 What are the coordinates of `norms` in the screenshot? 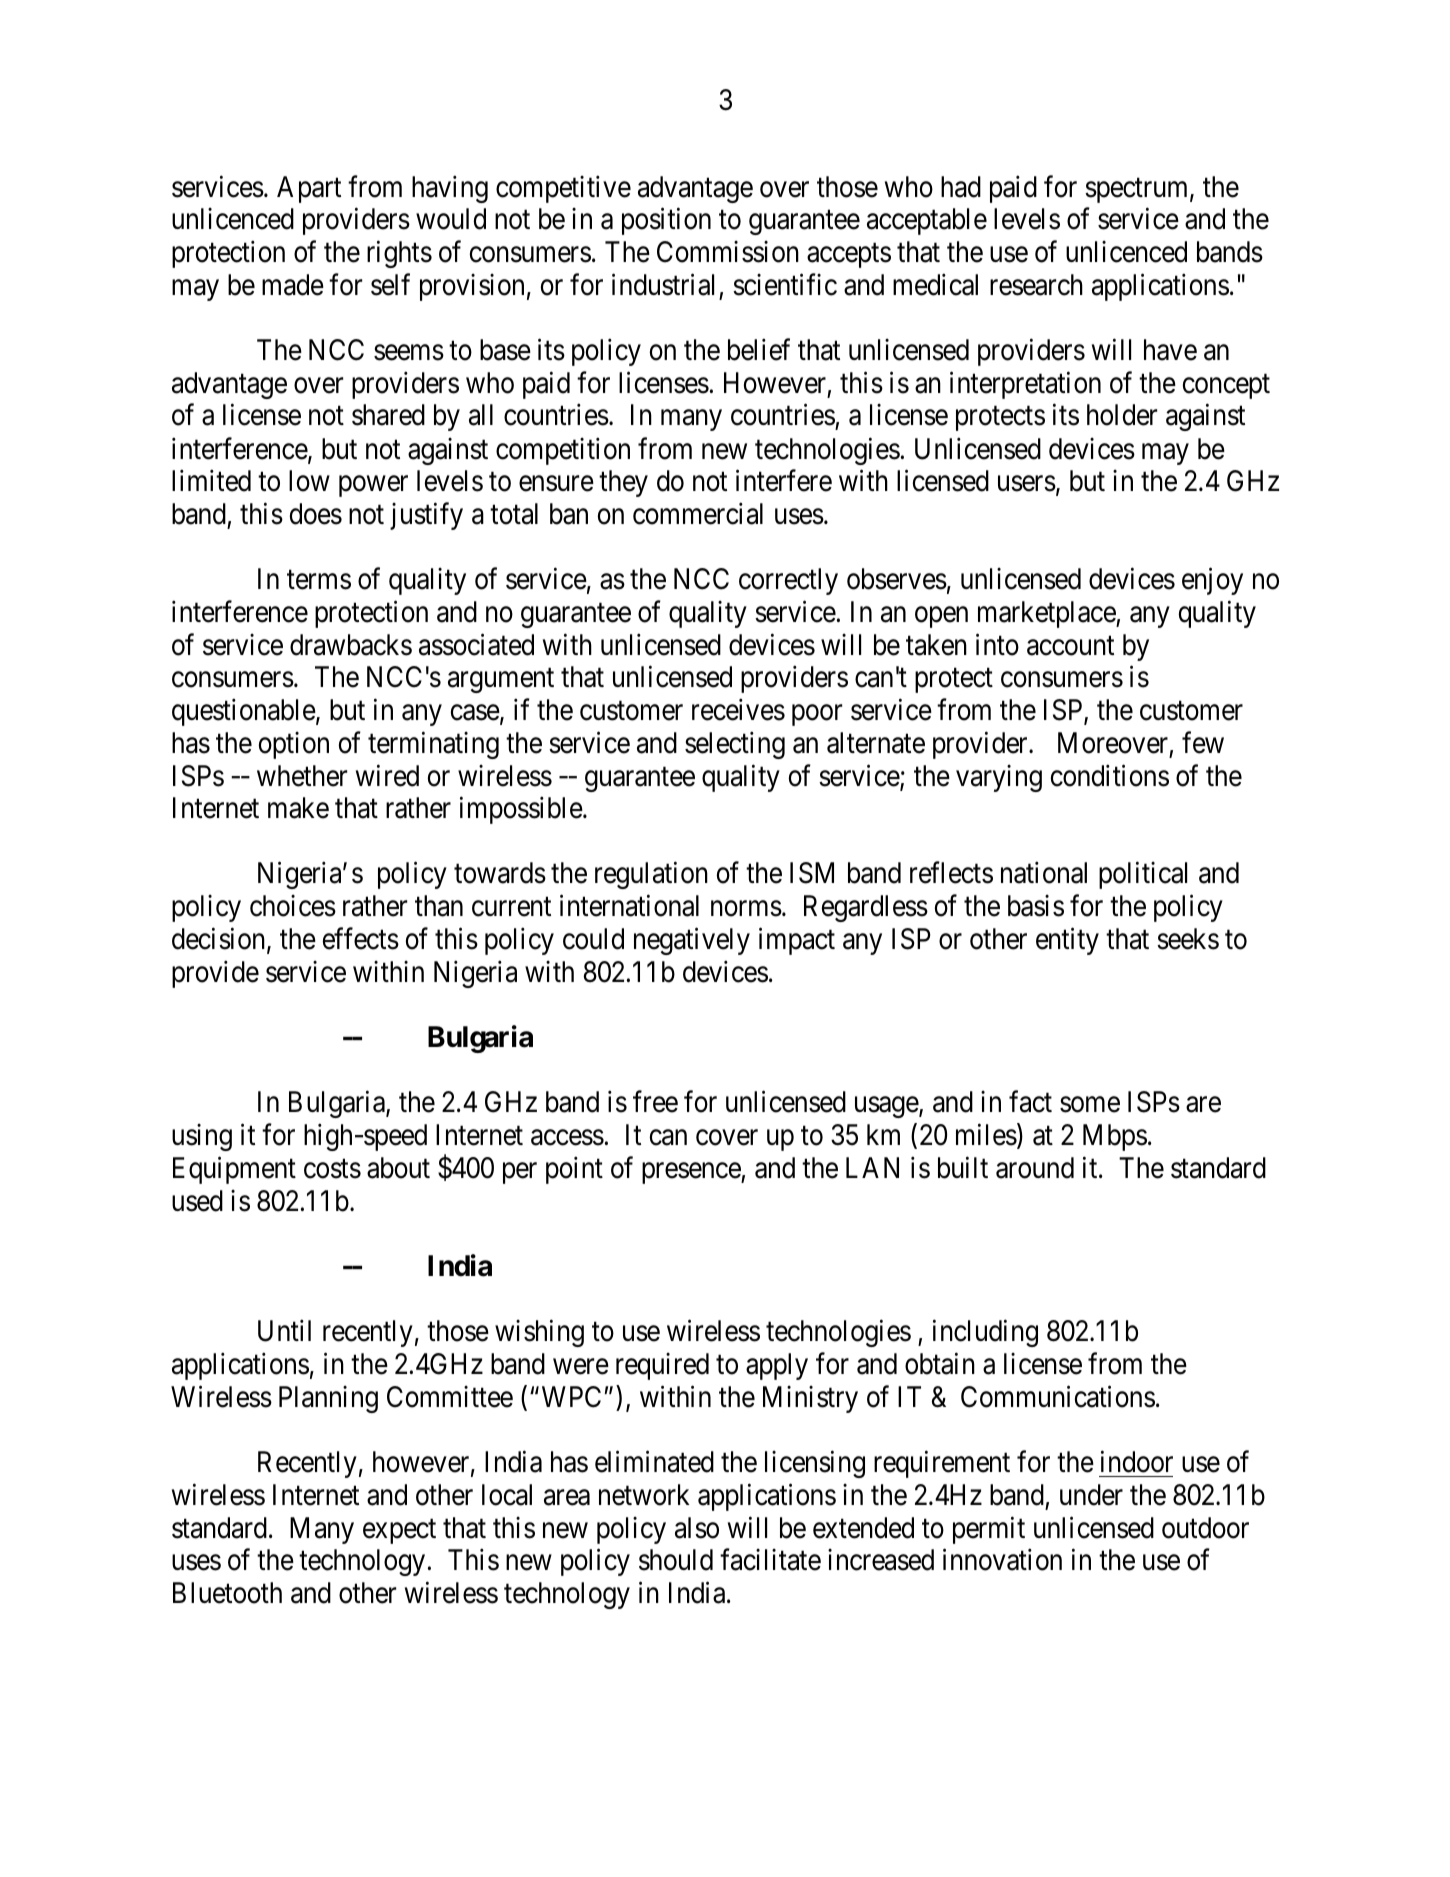 It's located at (746, 909).
